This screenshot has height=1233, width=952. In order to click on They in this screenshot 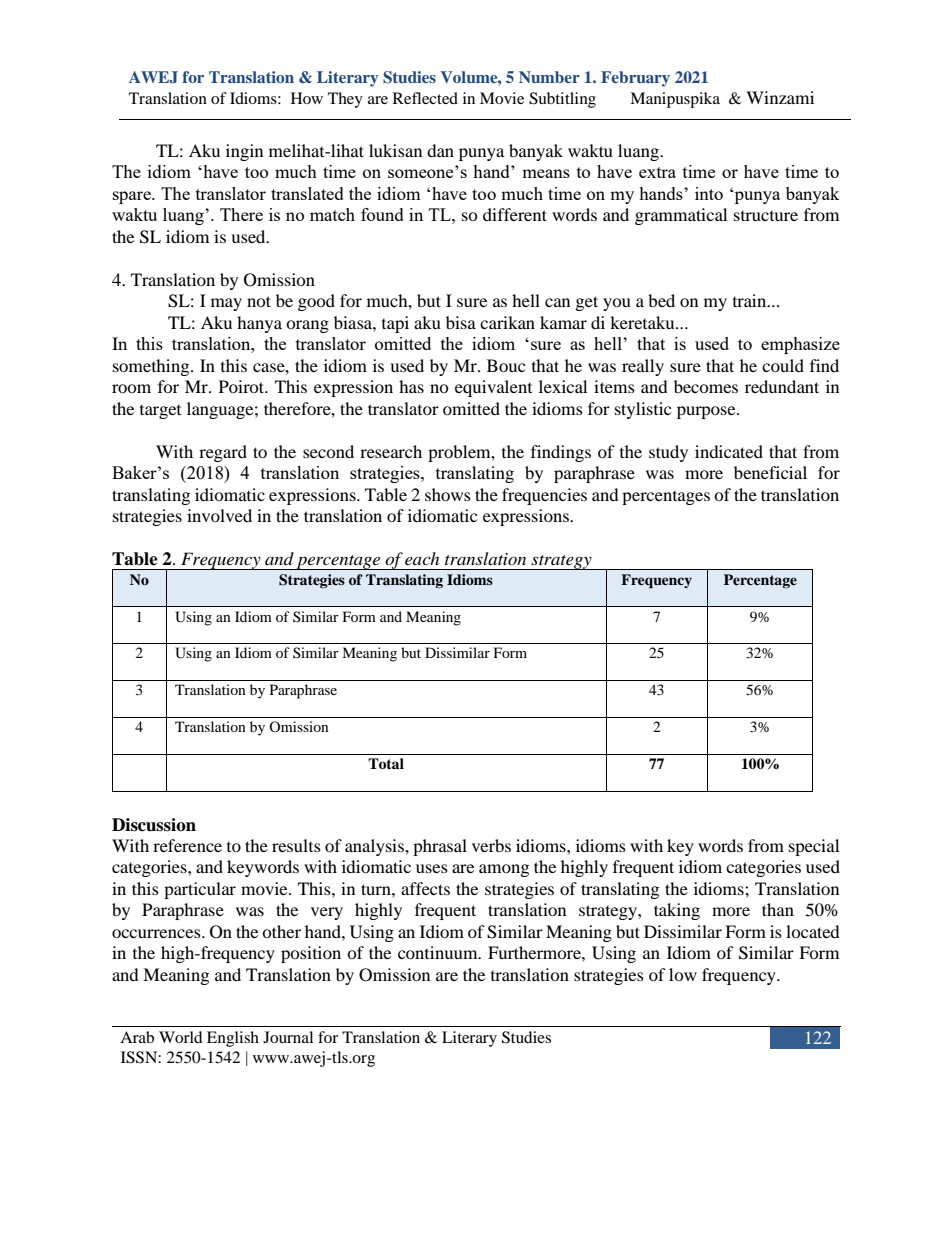, I will do `click(345, 100)`.
